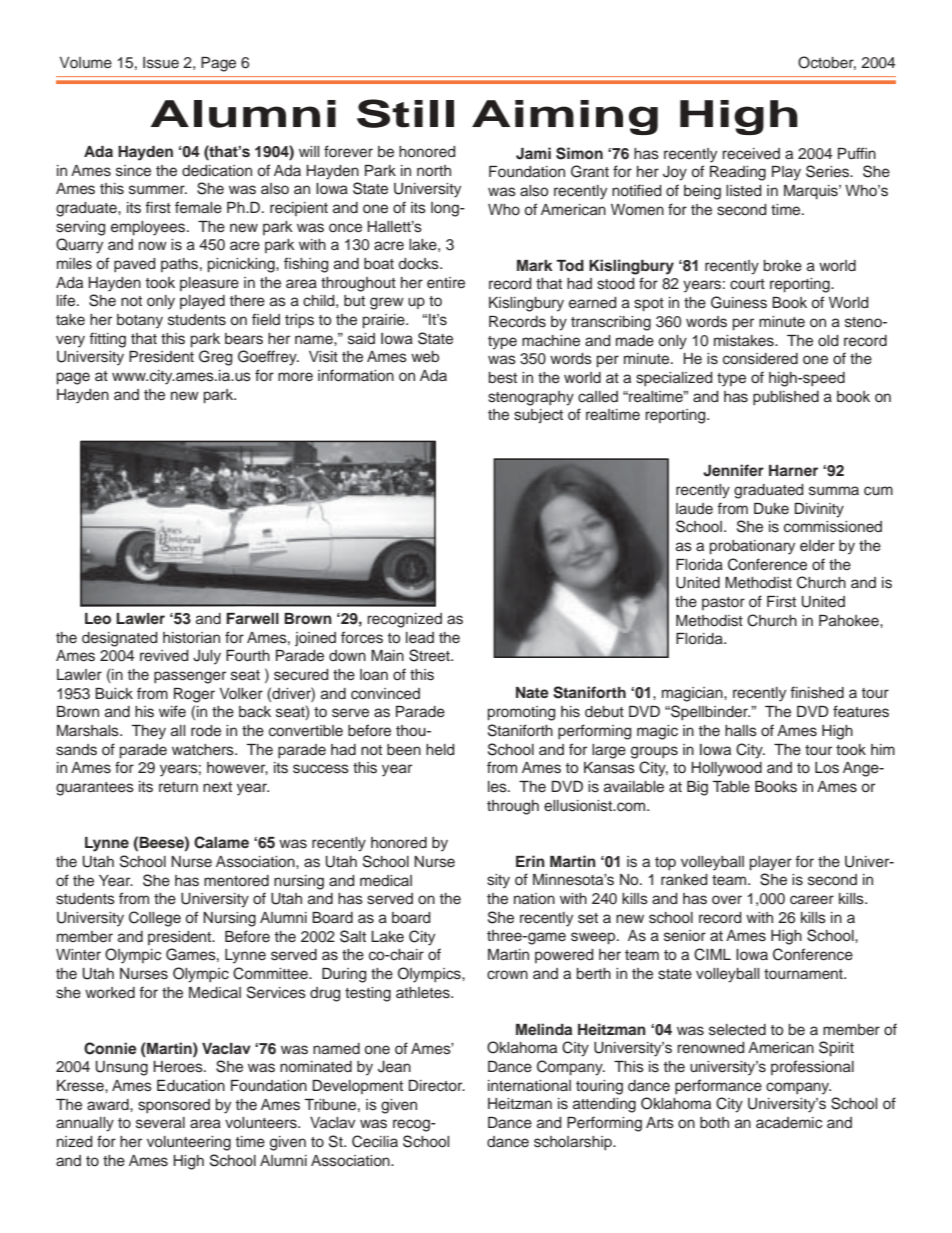  What do you see at coordinates (827, 768) in the screenshot?
I see `Los` at bounding box center [827, 768].
